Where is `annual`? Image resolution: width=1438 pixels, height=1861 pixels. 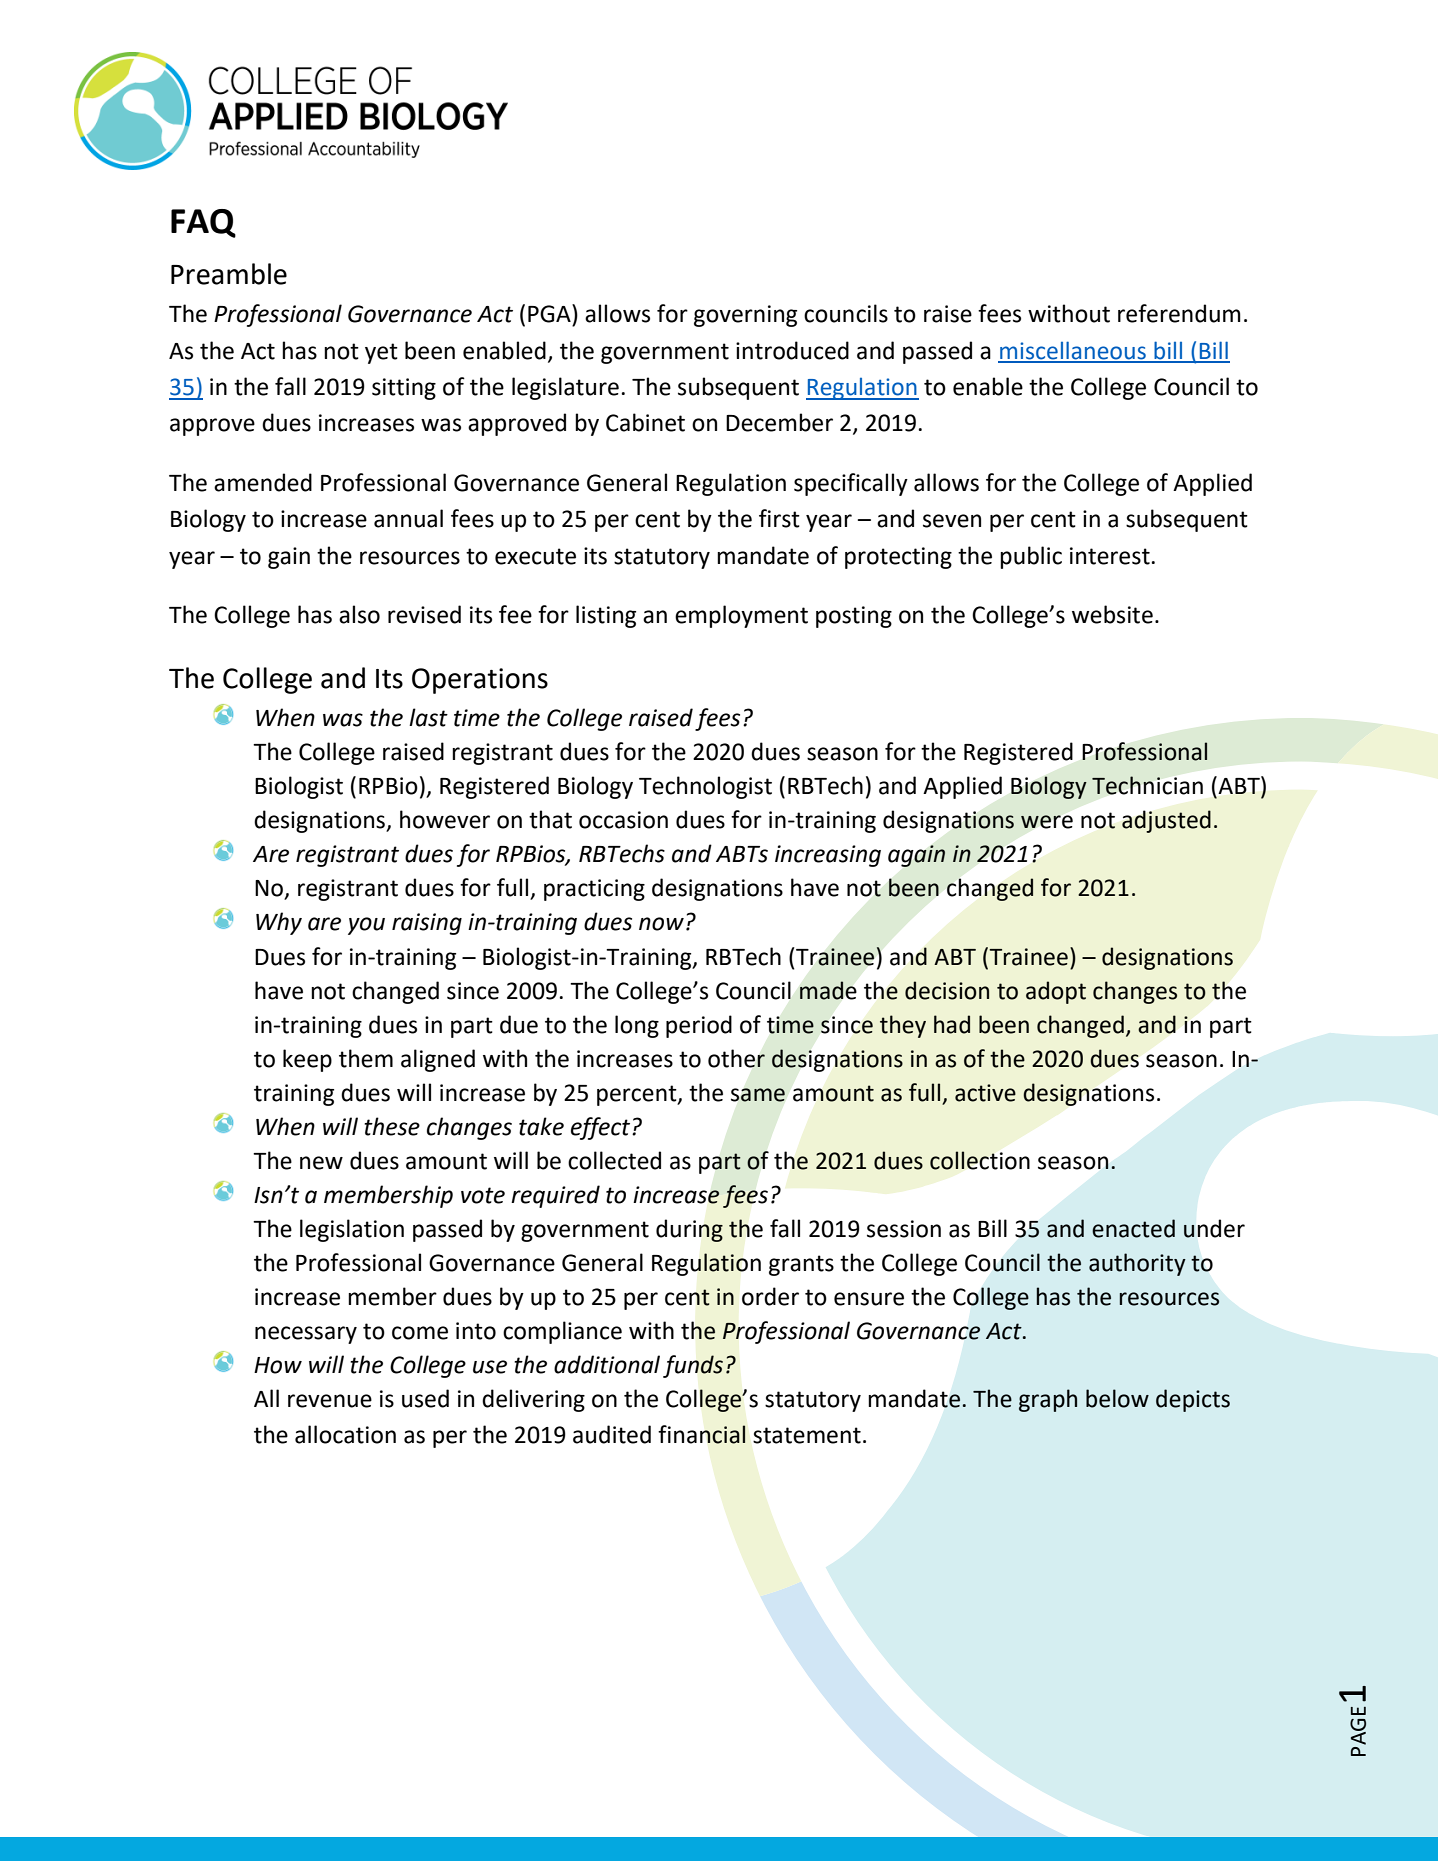
annual is located at coordinates (408, 518).
